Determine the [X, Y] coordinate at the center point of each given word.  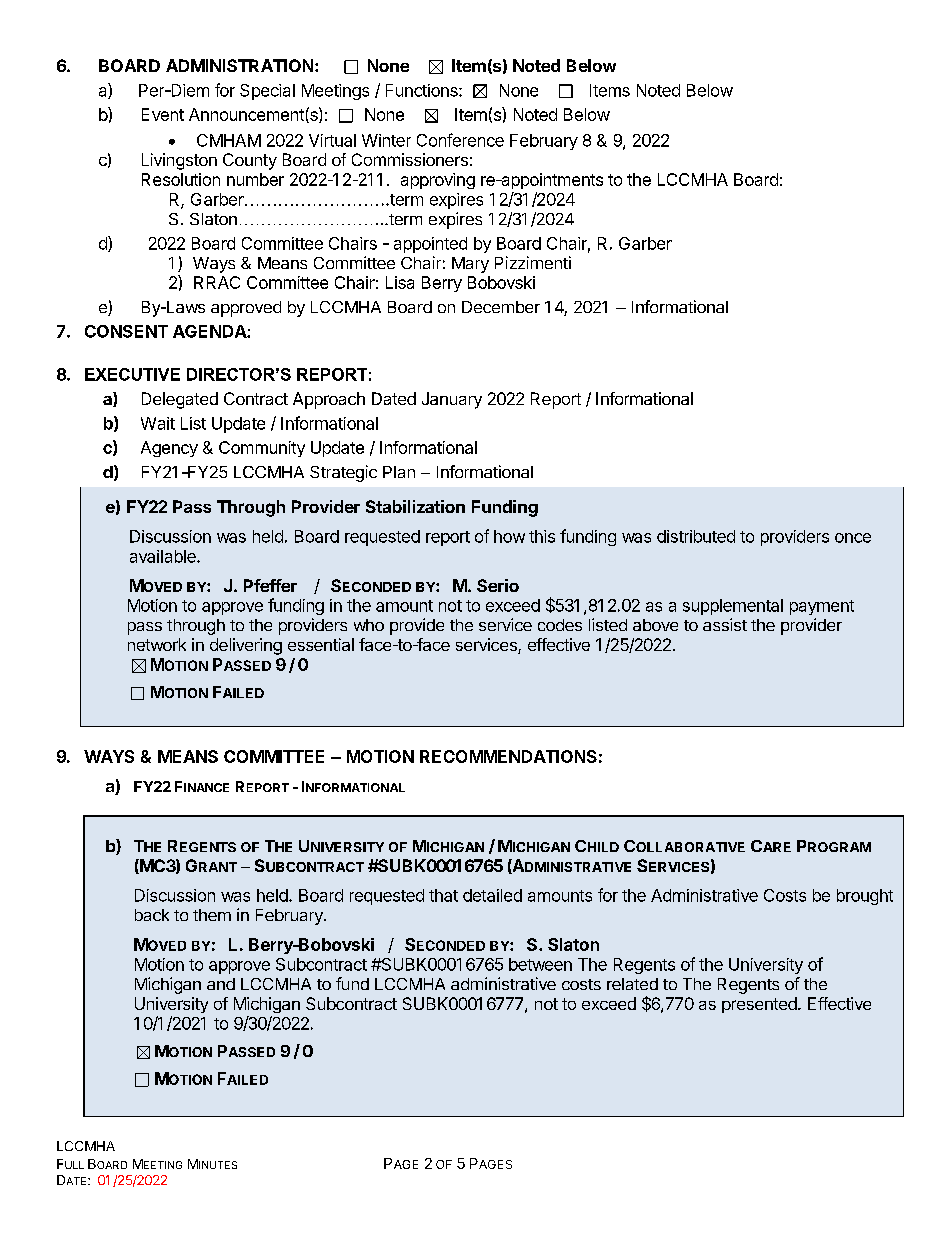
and [221, 984]
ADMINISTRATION [239, 65]
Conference [460, 140]
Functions [423, 90]
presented [760, 1005]
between [540, 964]
